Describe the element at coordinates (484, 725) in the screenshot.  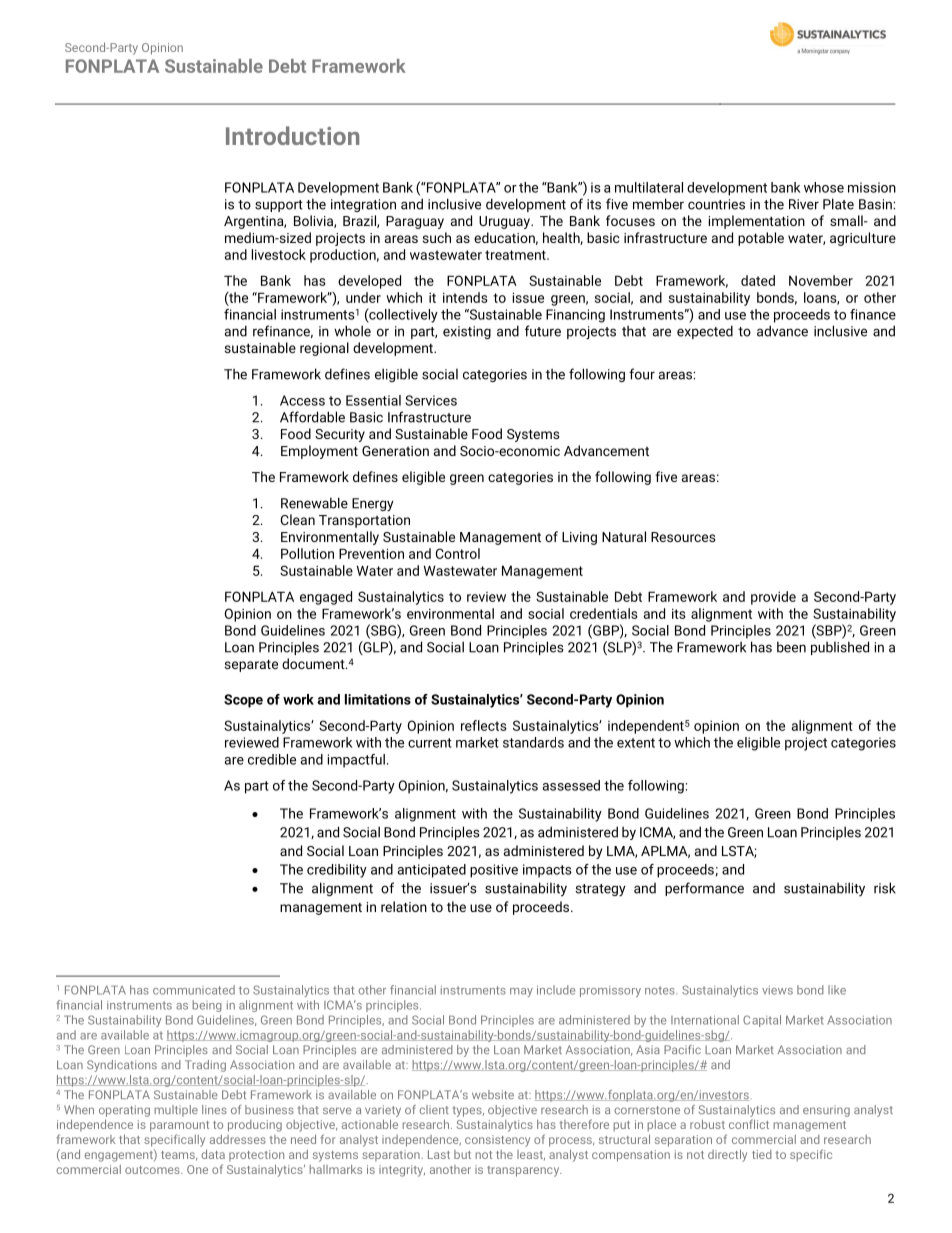
I see `reflects` at that location.
